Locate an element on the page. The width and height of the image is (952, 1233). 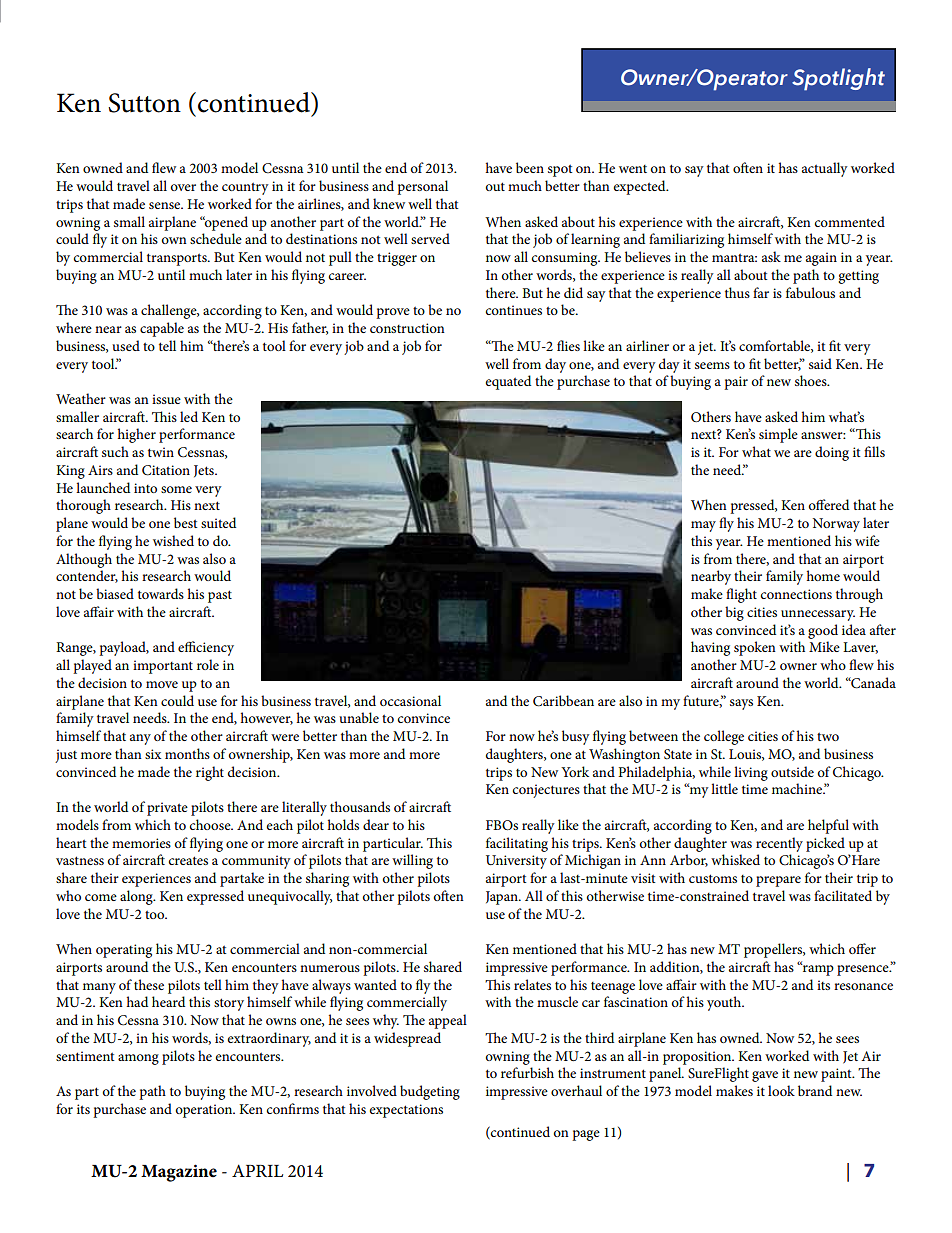
actually is located at coordinates (825, 169).
